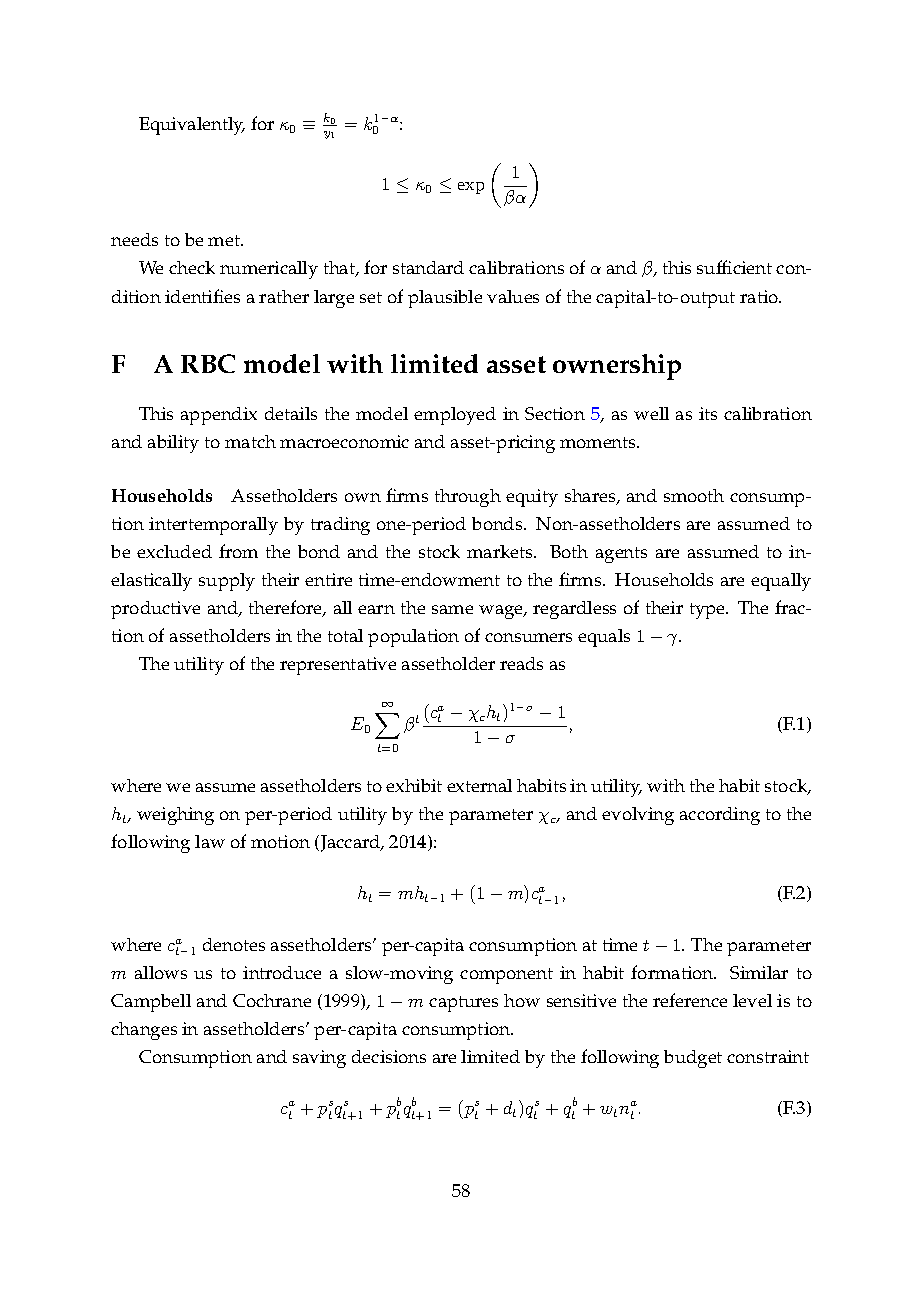 This screenshot has height=1308, width=924. Describe the element at coordinates (693, 1059) in the screenshot. I see `budget` at that location.
